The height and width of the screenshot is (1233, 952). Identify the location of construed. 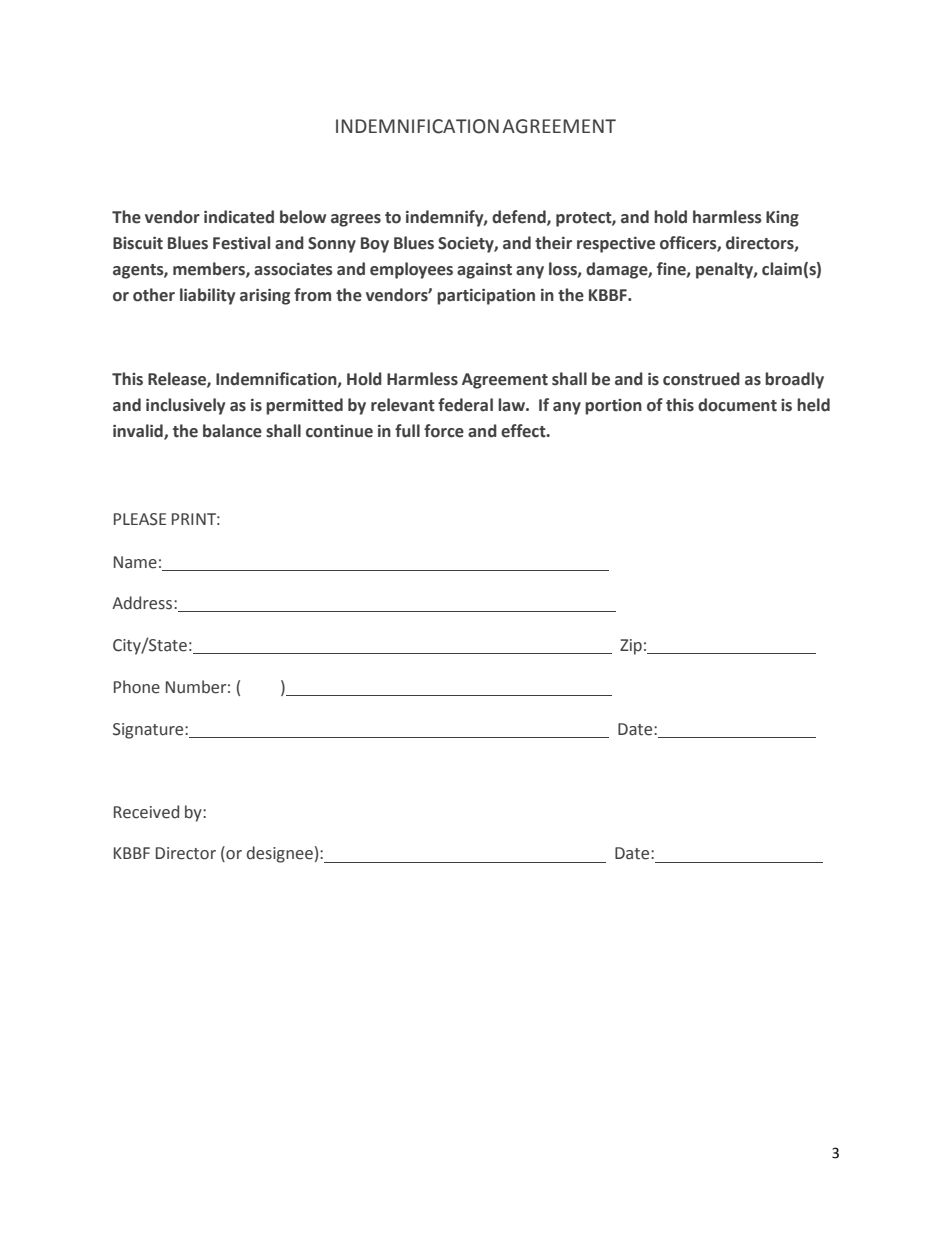
(701, 379).
